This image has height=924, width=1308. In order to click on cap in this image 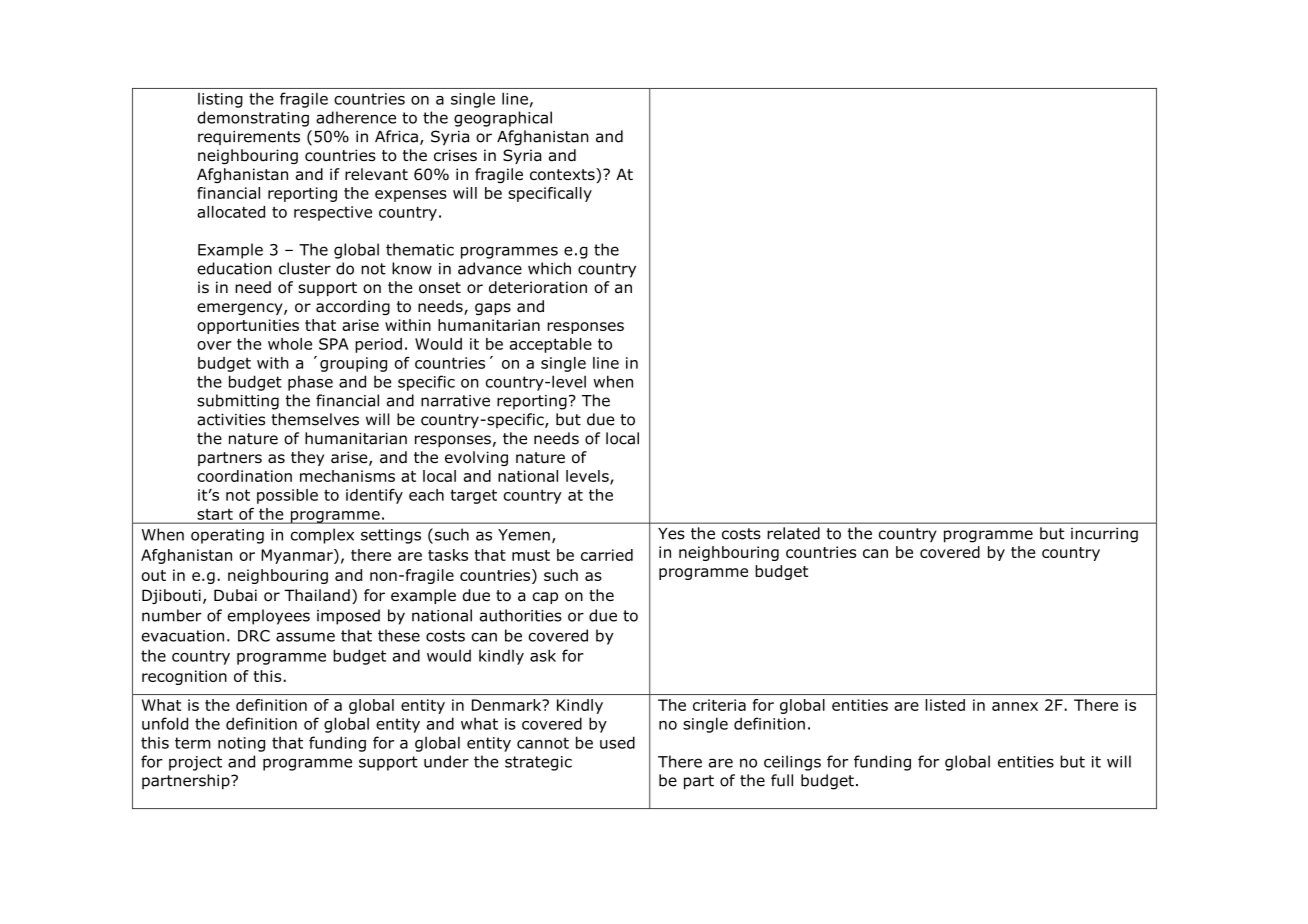, I will do `click(545, 598)`.
